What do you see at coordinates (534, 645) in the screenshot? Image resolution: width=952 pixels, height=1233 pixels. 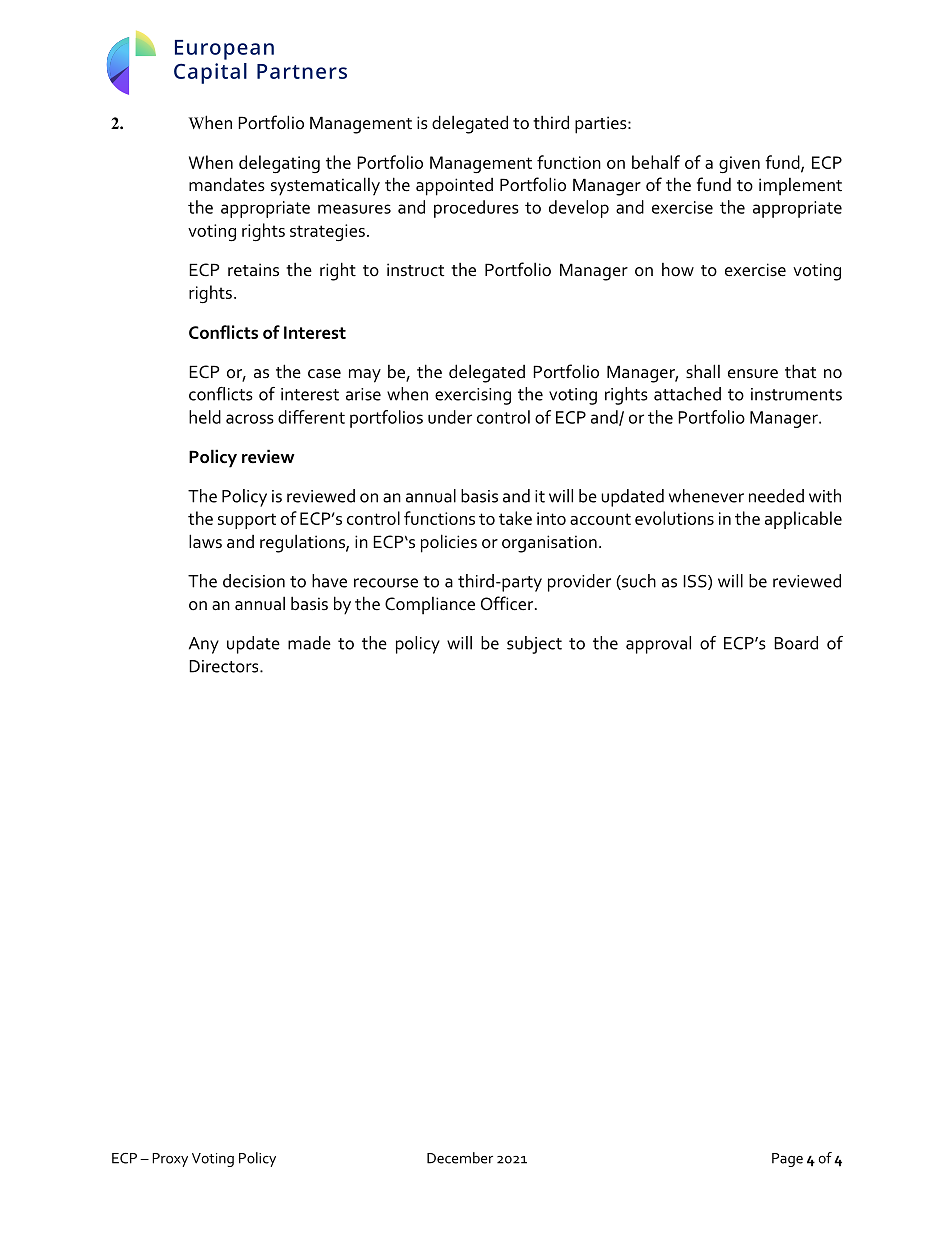 I see `subject` at bounding box center [534, 645].
